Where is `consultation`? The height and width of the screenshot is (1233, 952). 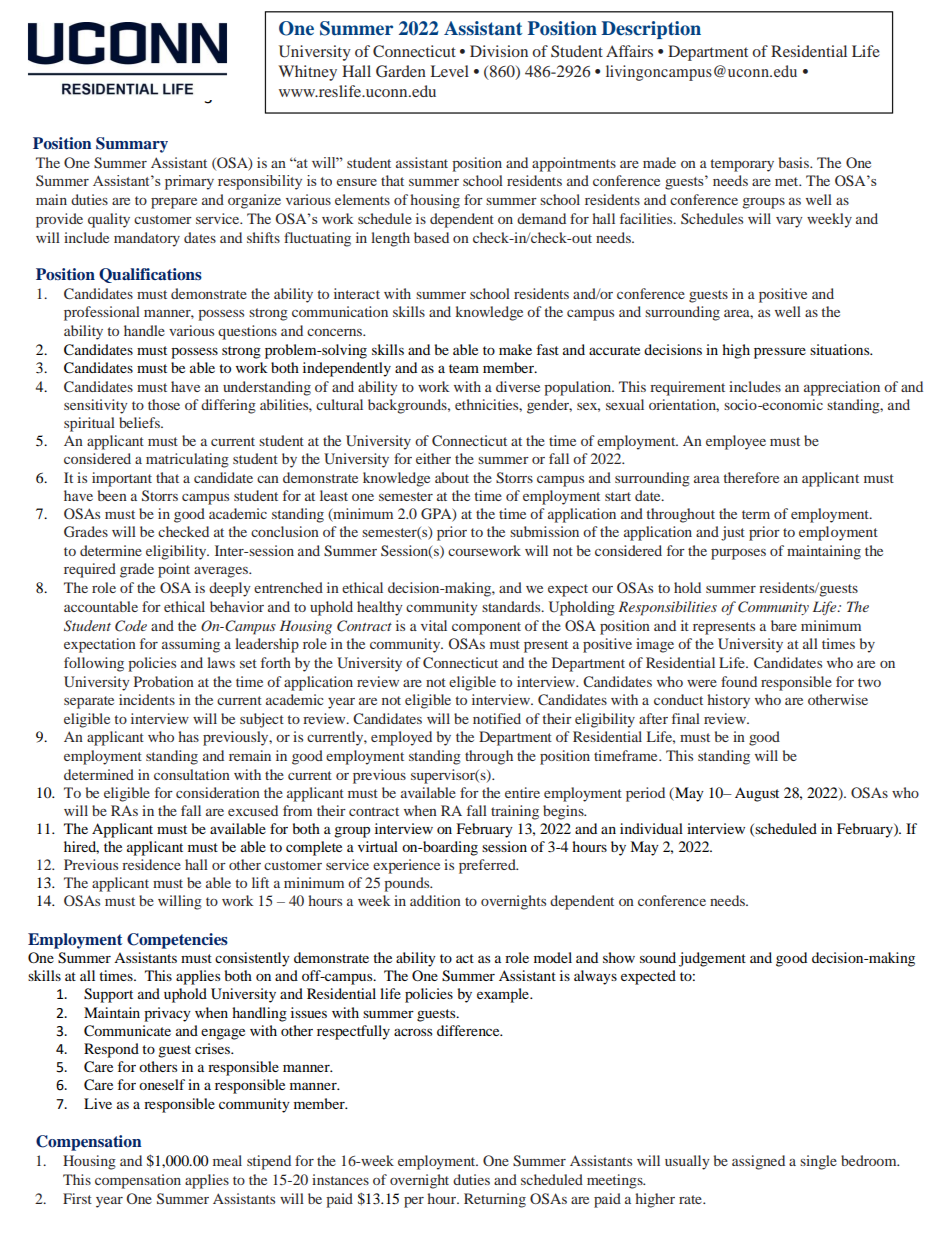
consultation is located at coordinates (192, 774).
